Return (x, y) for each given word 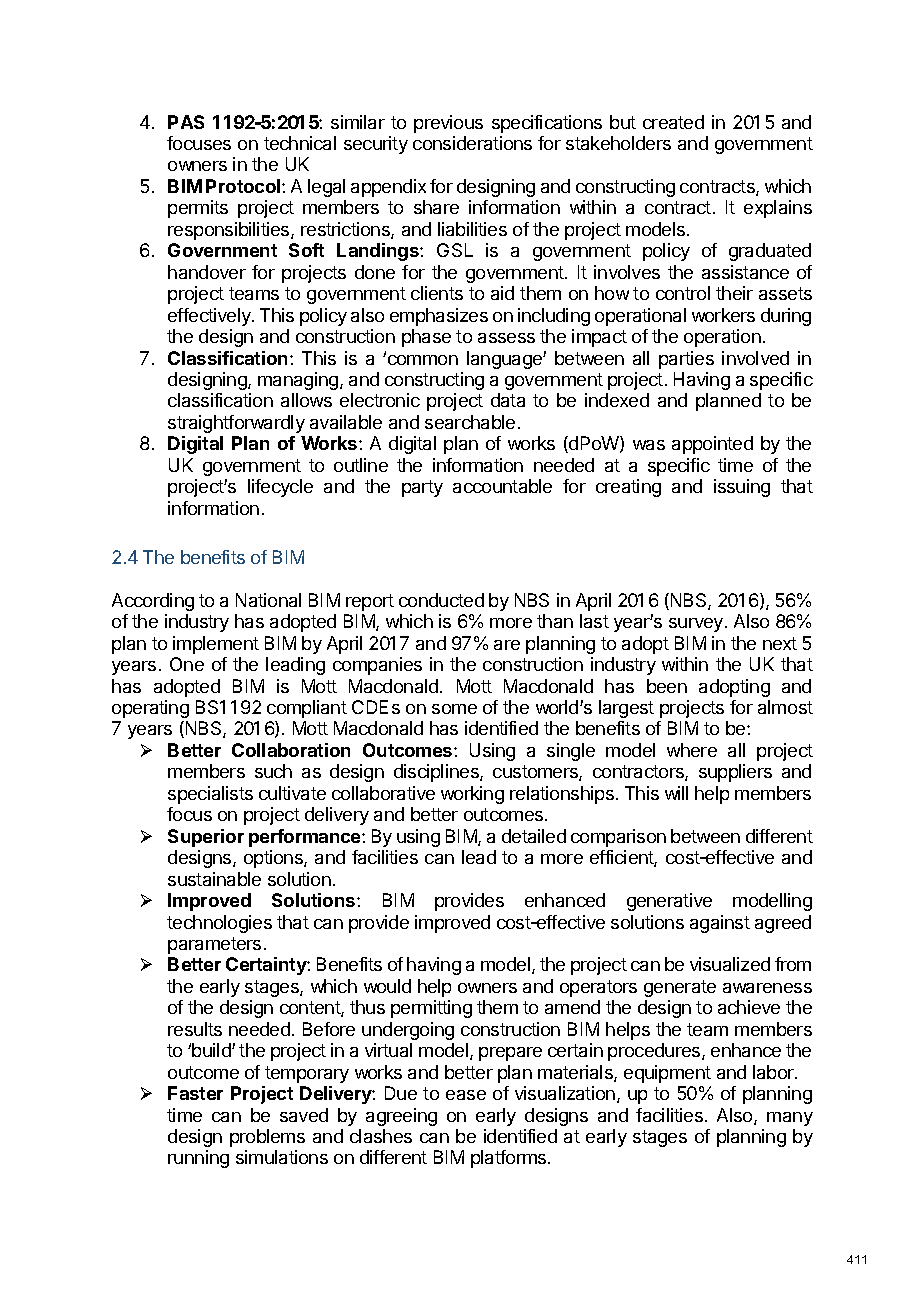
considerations (472, 143)
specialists (210, 795)
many (790, 1119)
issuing (742, 488)
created (673, 122)
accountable (502, 486)
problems (267, 1138)
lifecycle (280, 488)
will (676, 793)
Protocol (244, 186)
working (472, 795)
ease (466, 1095)
